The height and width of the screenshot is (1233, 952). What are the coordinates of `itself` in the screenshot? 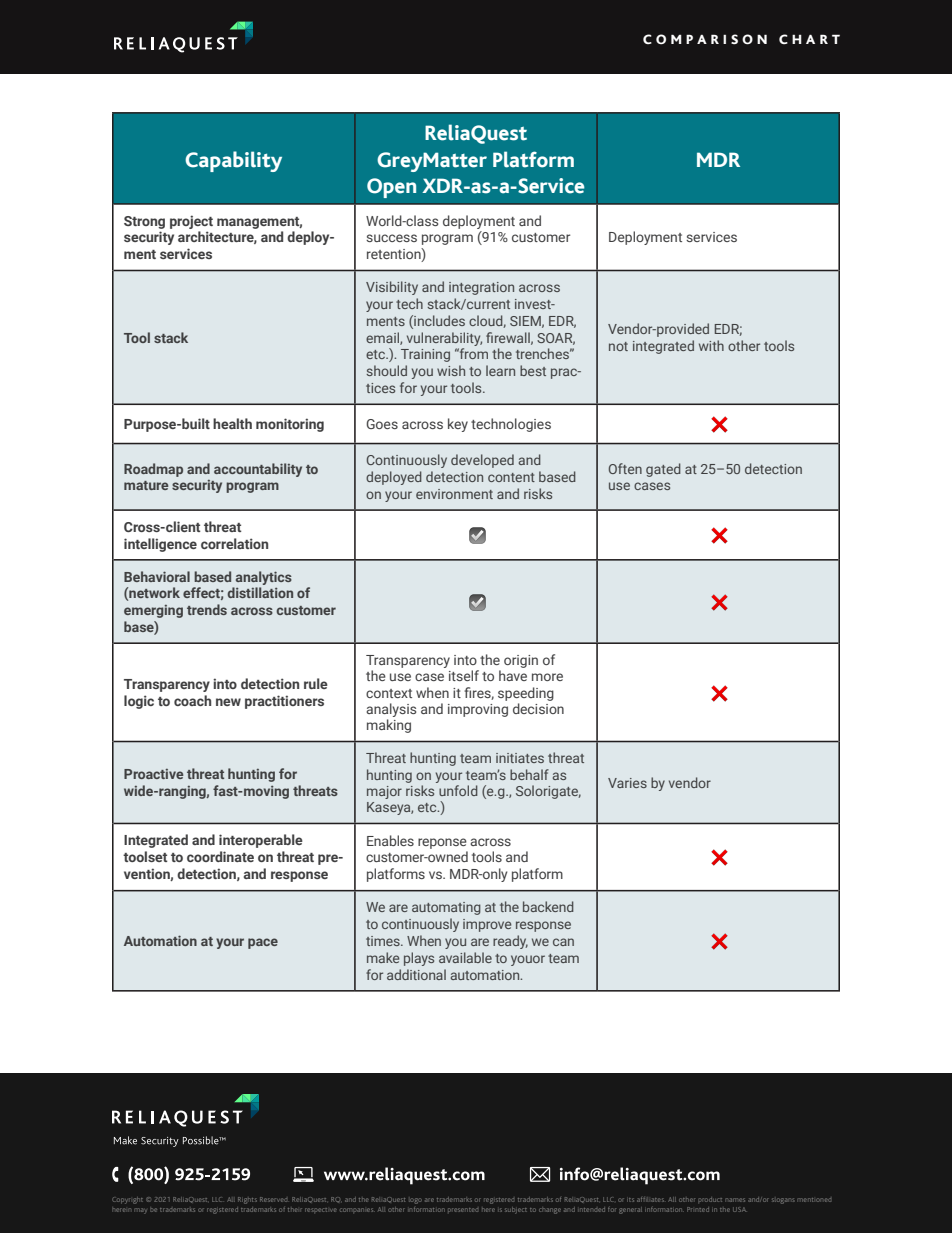 It's located at (464, 675).
